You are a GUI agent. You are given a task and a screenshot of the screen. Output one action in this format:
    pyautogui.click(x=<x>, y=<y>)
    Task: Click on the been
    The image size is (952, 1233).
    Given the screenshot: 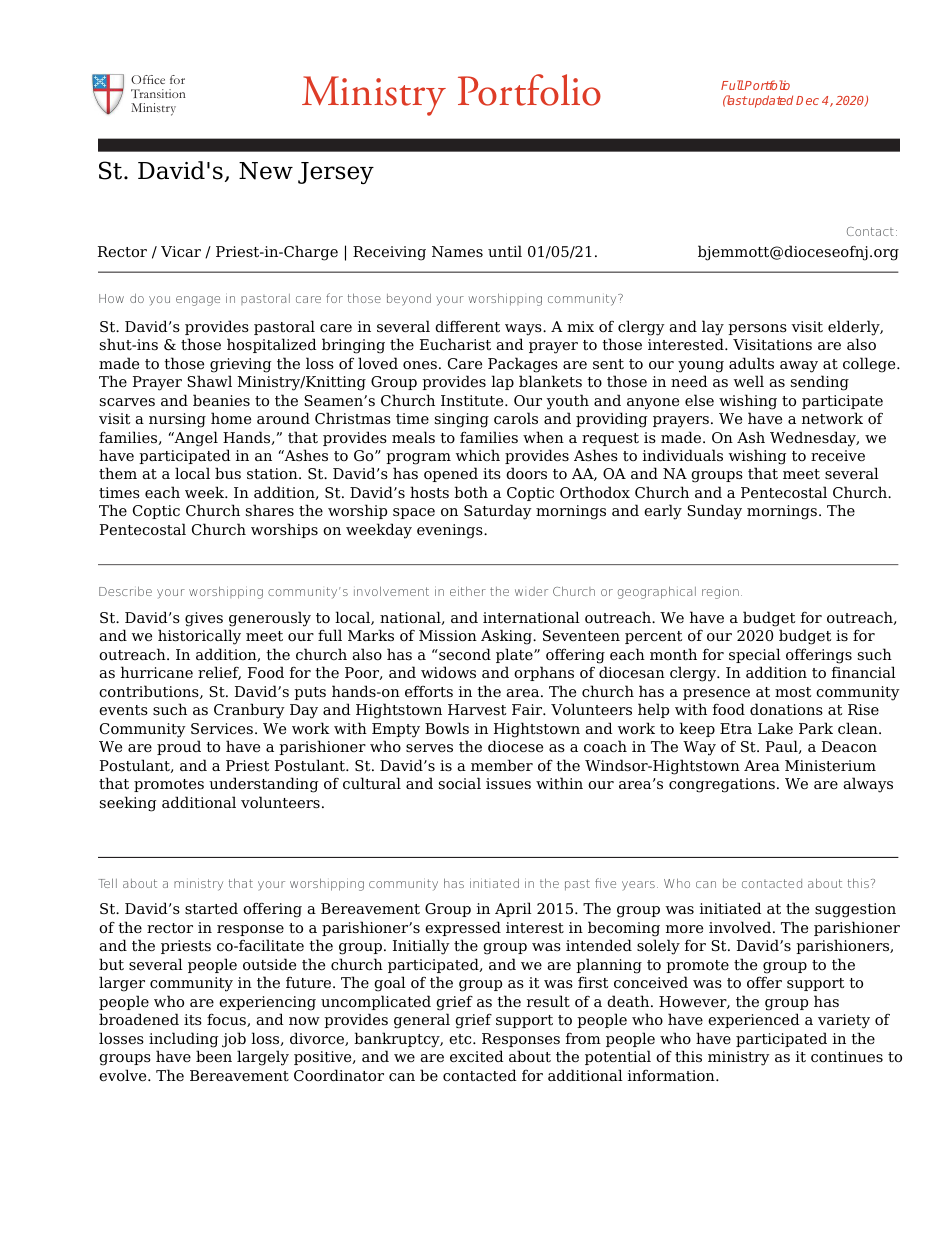 What is the action you would take?
    pyautogui.click(x=214, y=1056)
